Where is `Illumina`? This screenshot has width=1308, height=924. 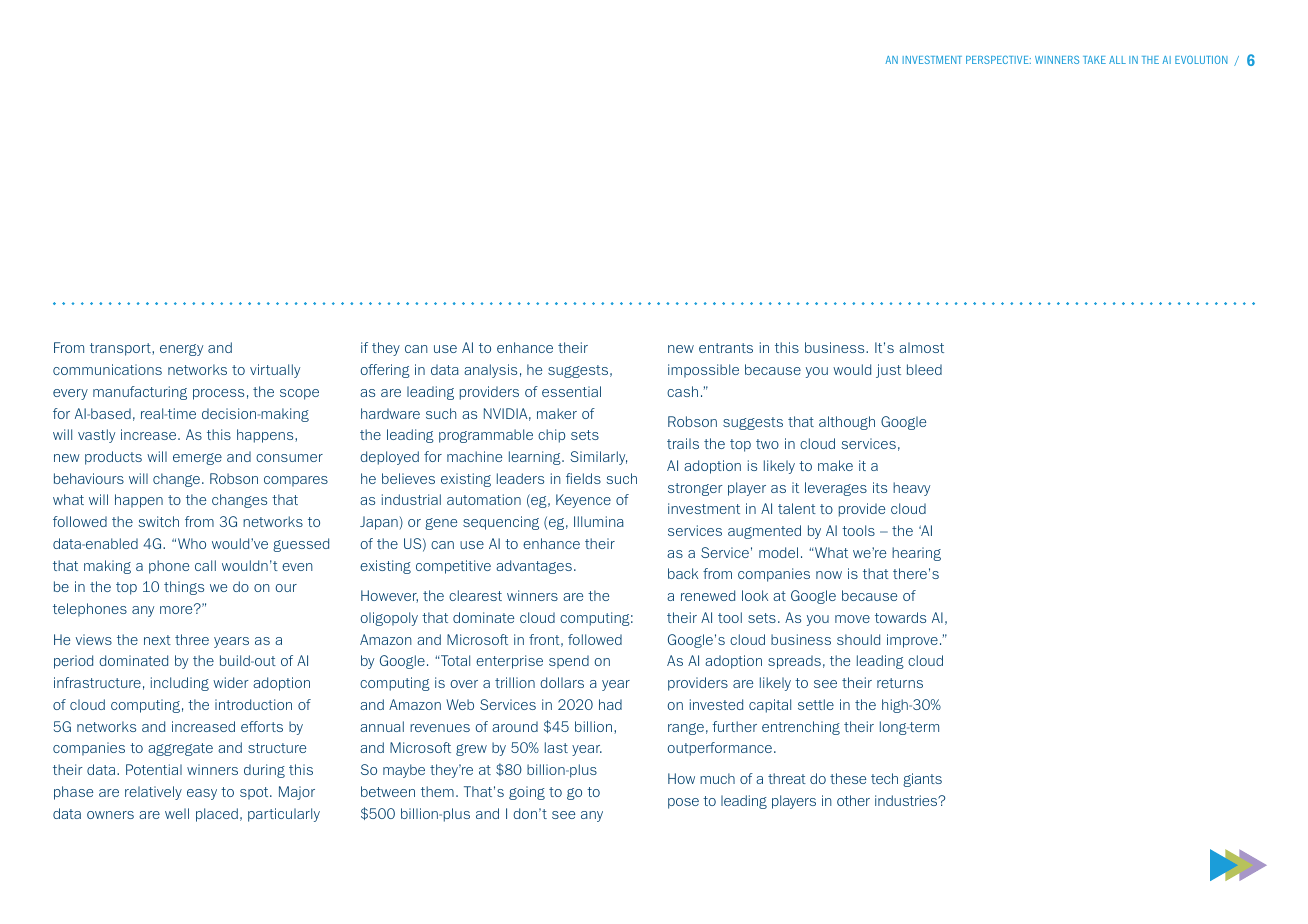
Illumina is located at coordinates (599, 521).
